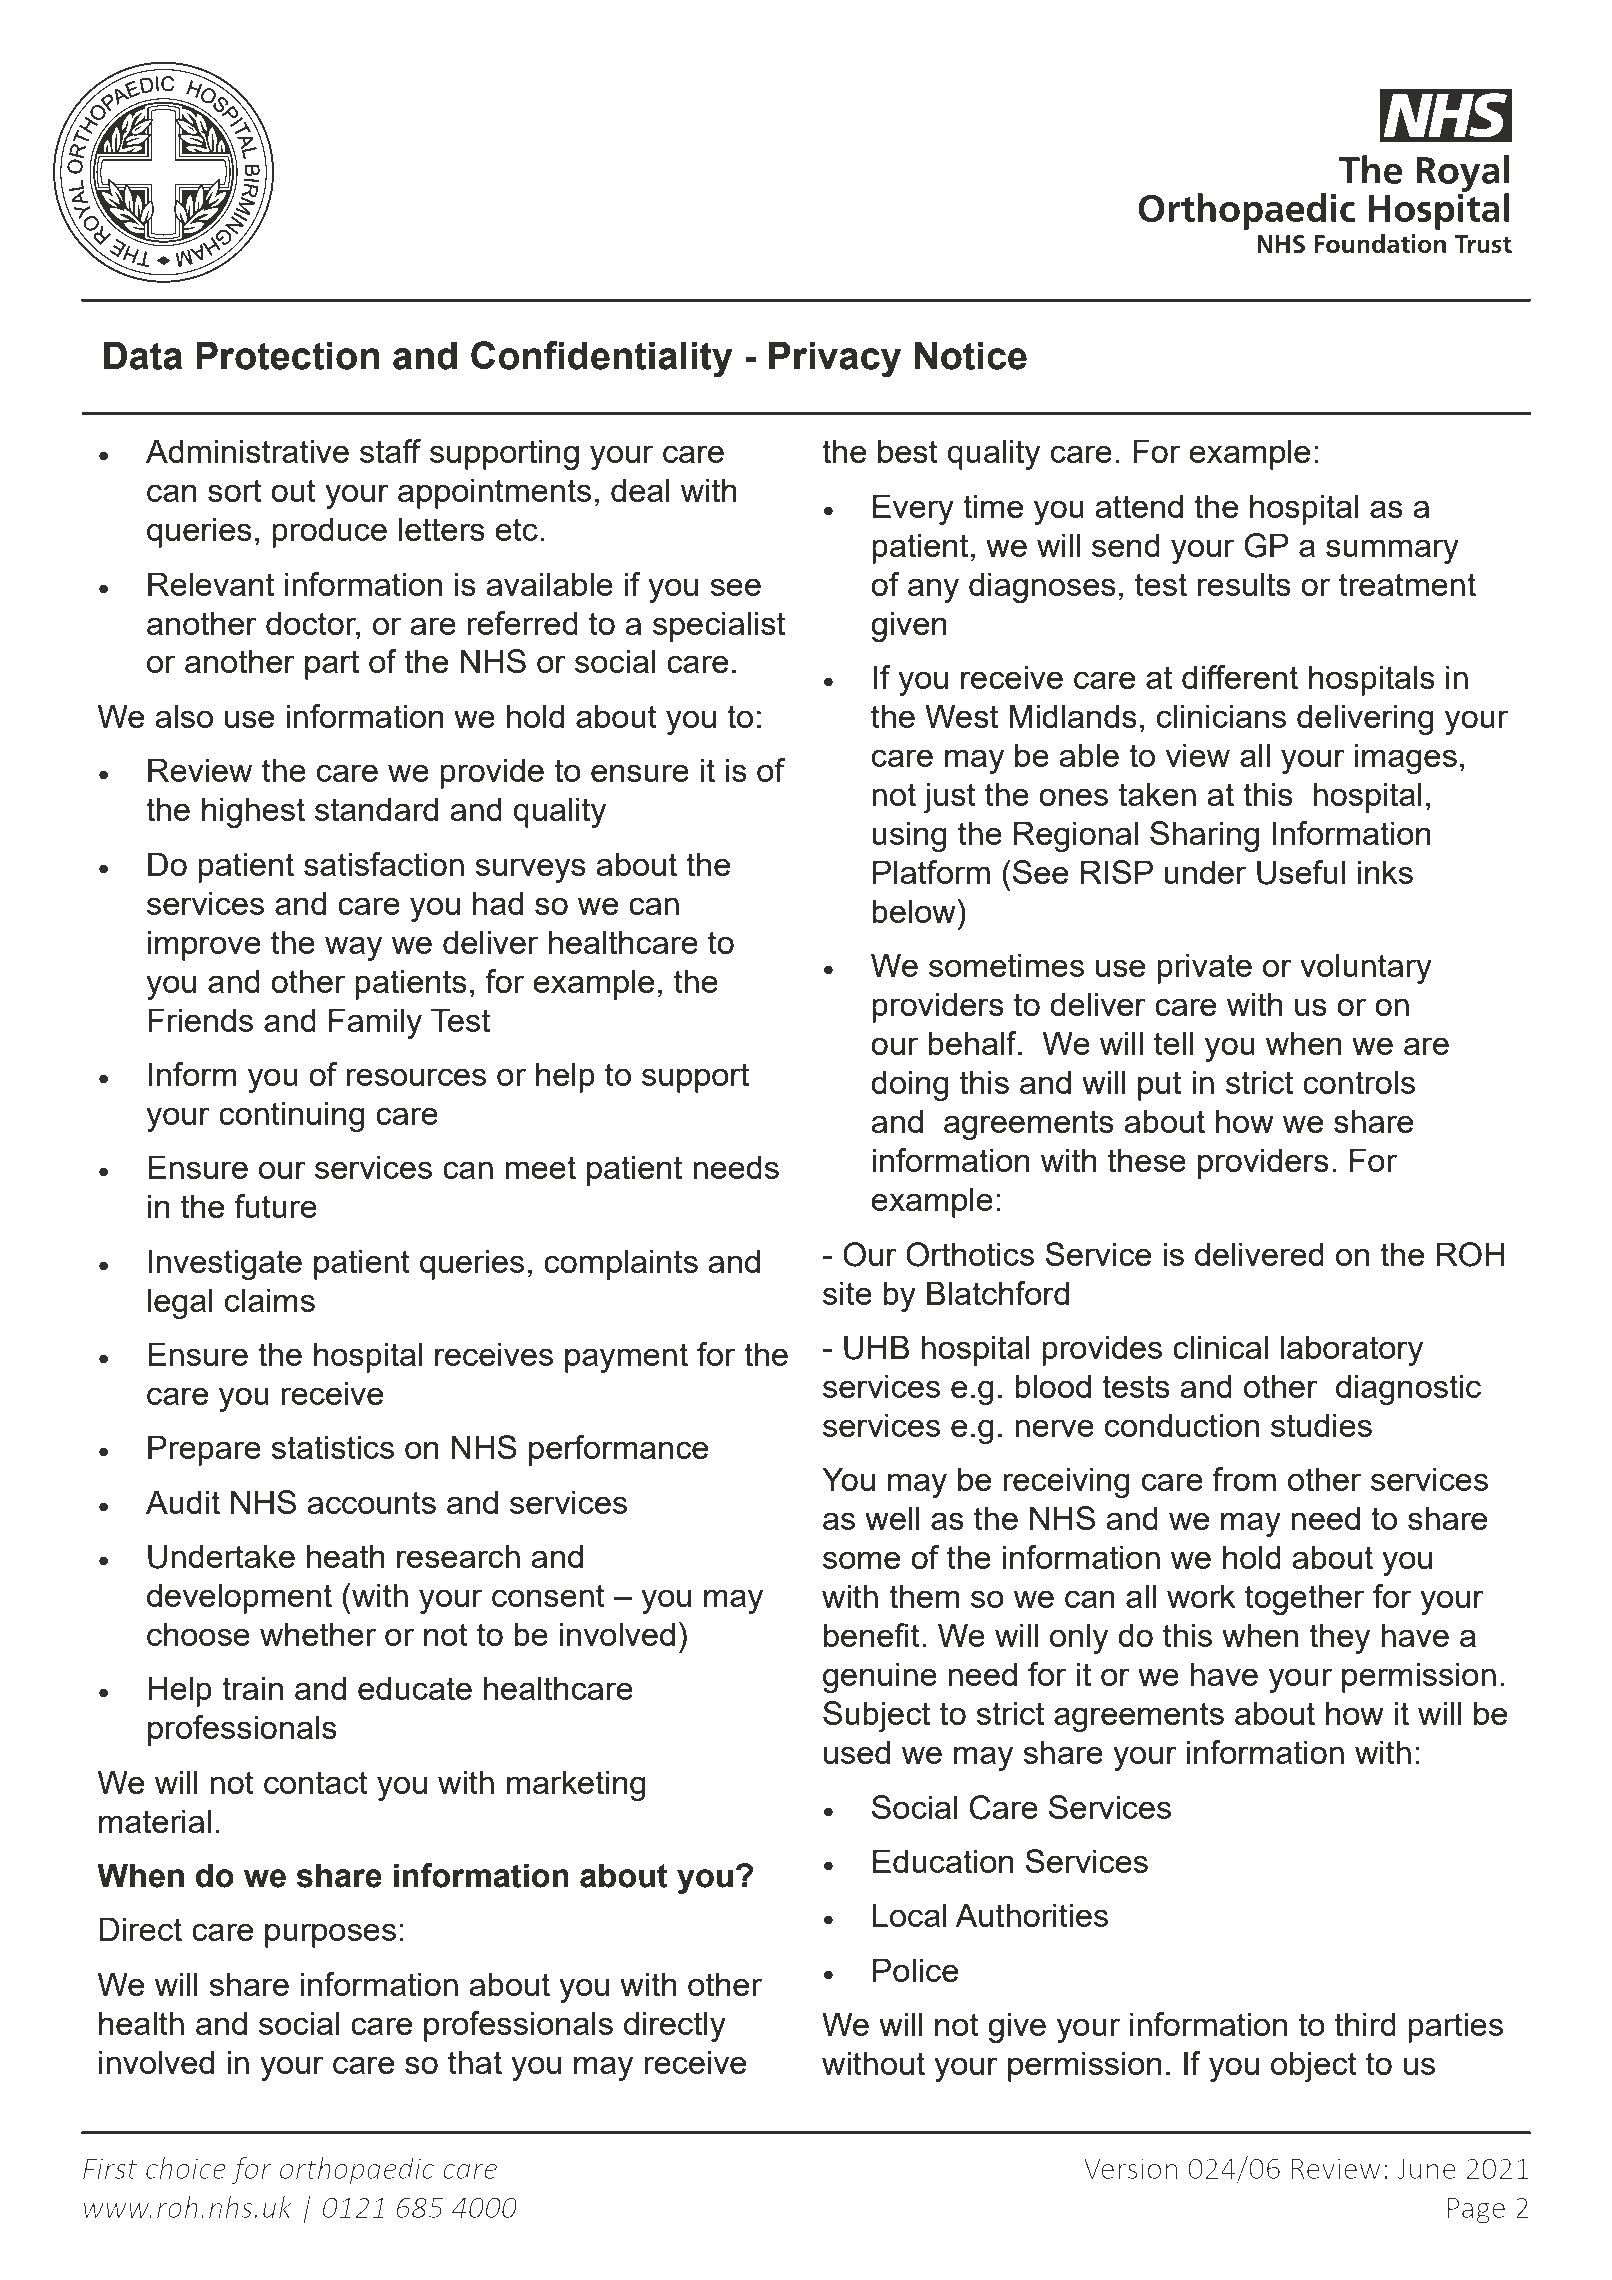  What do you see at coordinates (909, 836) in the document?
I see `using` at bounding box center [909, 836].
